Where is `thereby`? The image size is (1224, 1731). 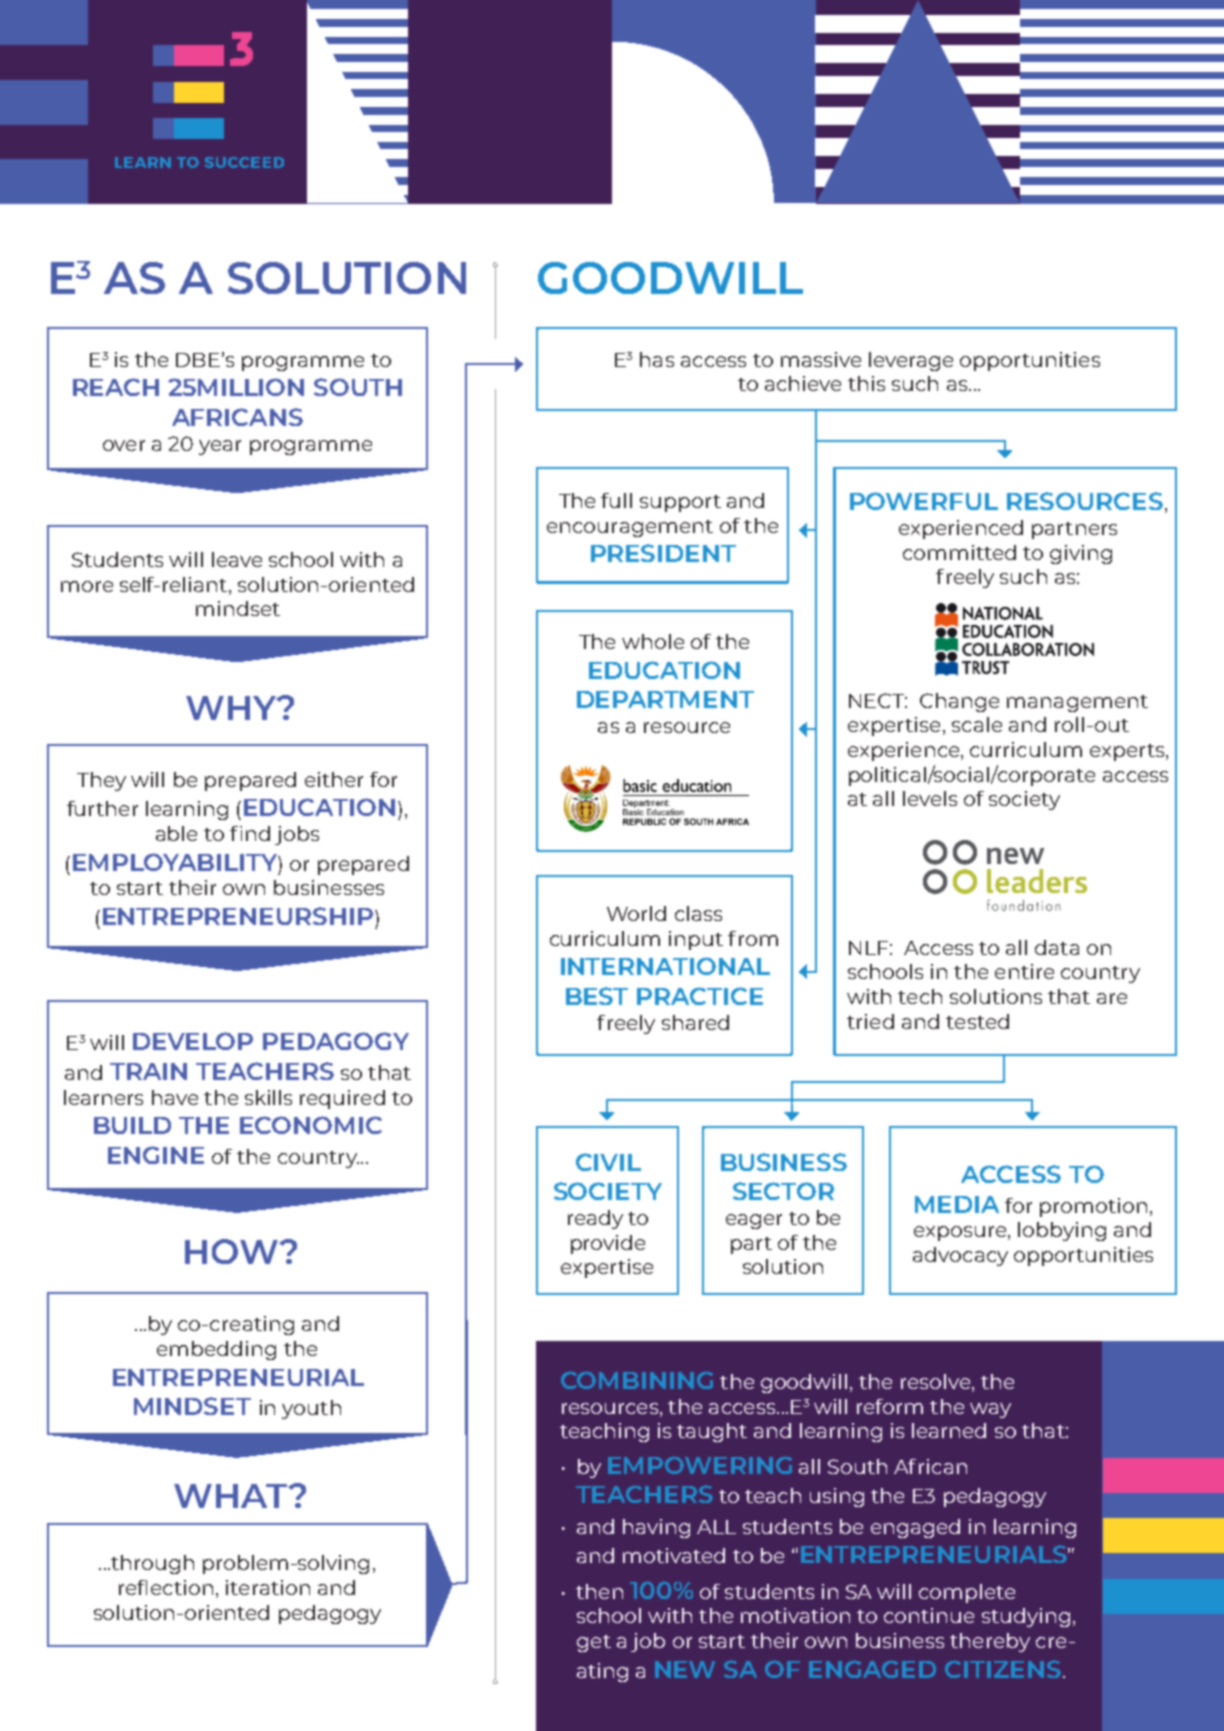
thereby is located at coordinates (990, 1642).
